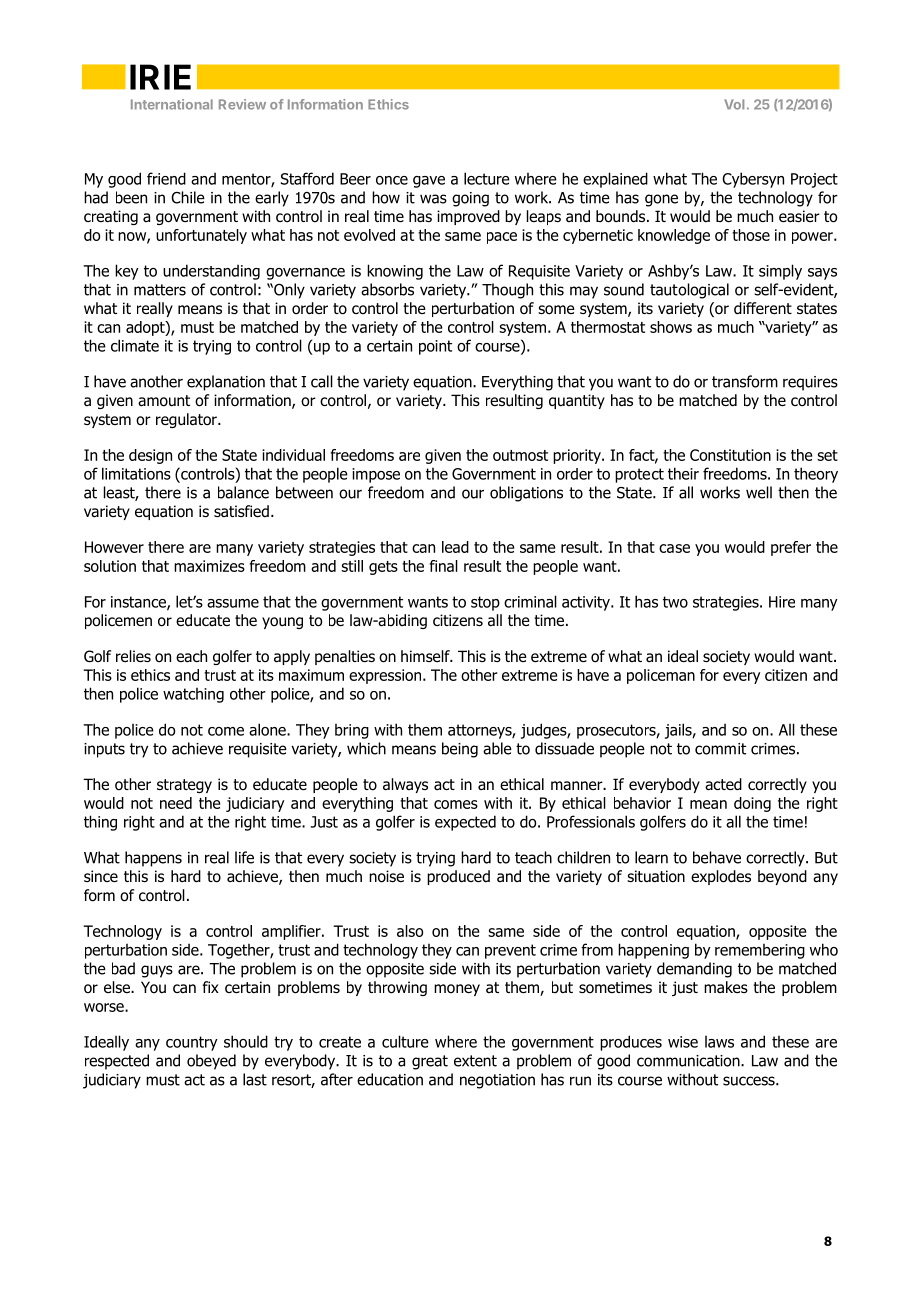 Image resolution: width=924 pixels, height=1308 pixels. What do you see at coordinates (376, 475) in the image?
I see `impose` at bounding box center [376, 475].
